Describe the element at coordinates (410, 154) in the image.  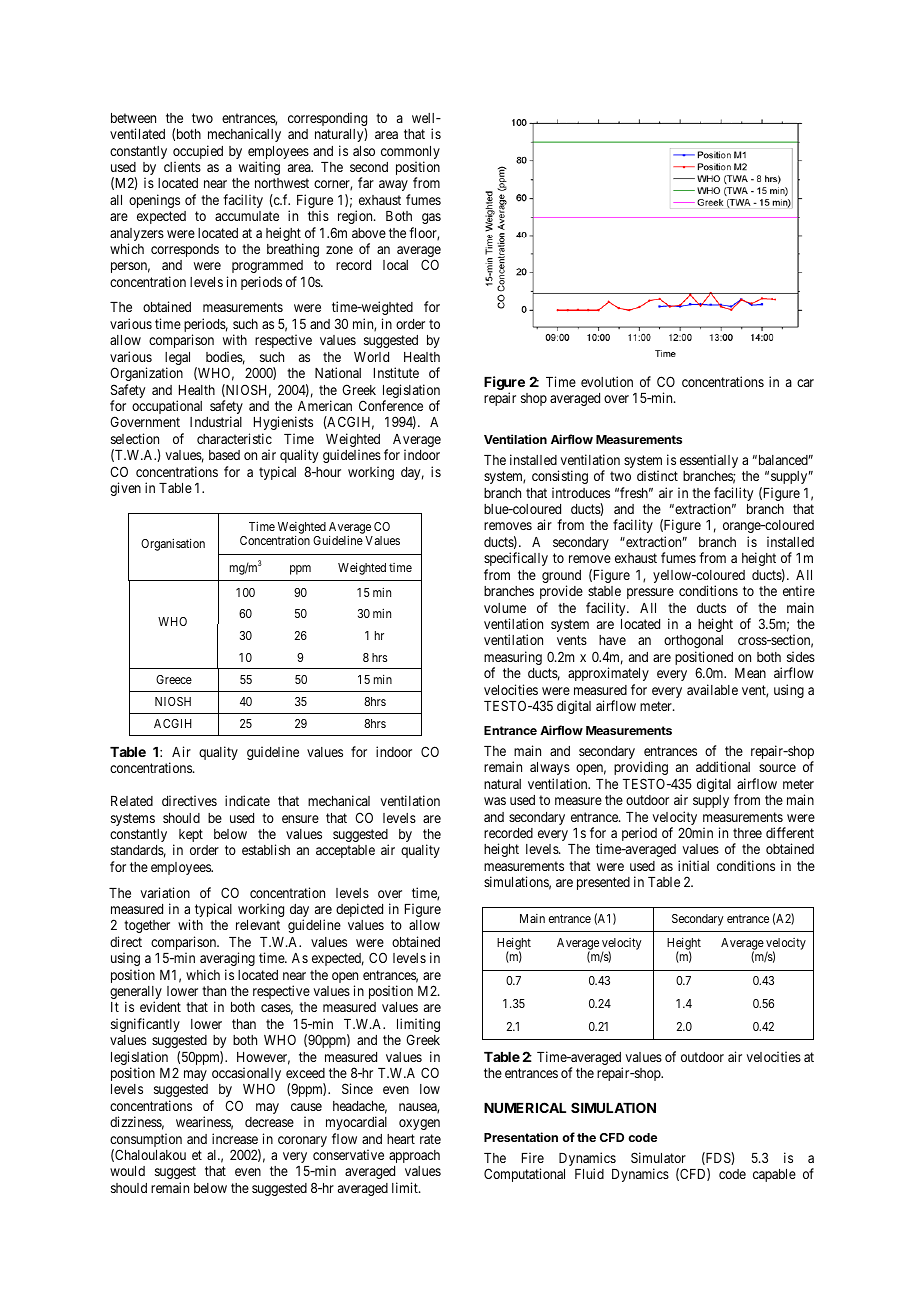
I see `commonly` at that location.
